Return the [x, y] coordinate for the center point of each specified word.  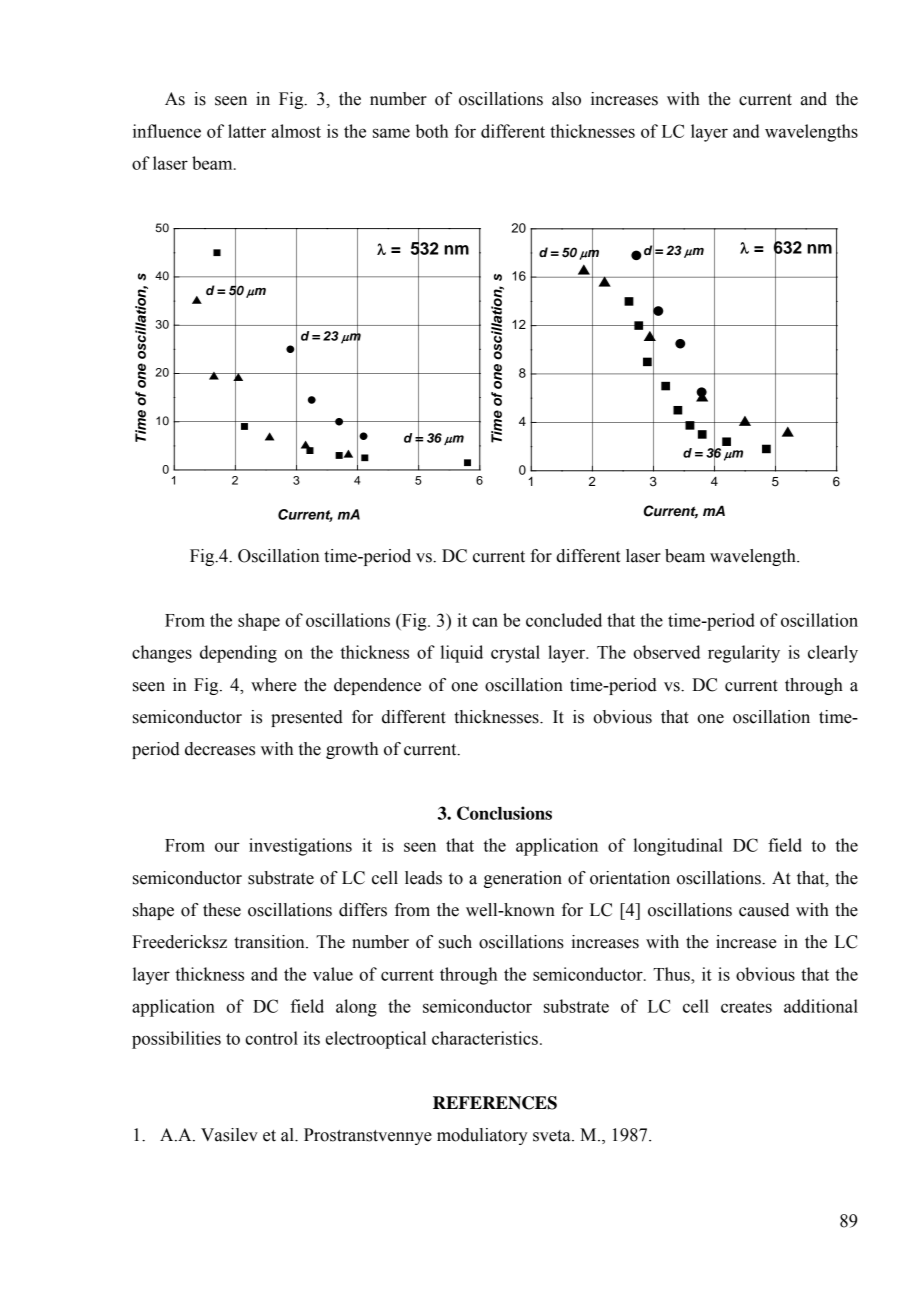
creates [746, 1007]
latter [247, 131]
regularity [744, 654]
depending [238, 654]
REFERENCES [495, 1103]
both [432, 131]
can [485, 622]
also [566, 99]
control [271, 1038]
